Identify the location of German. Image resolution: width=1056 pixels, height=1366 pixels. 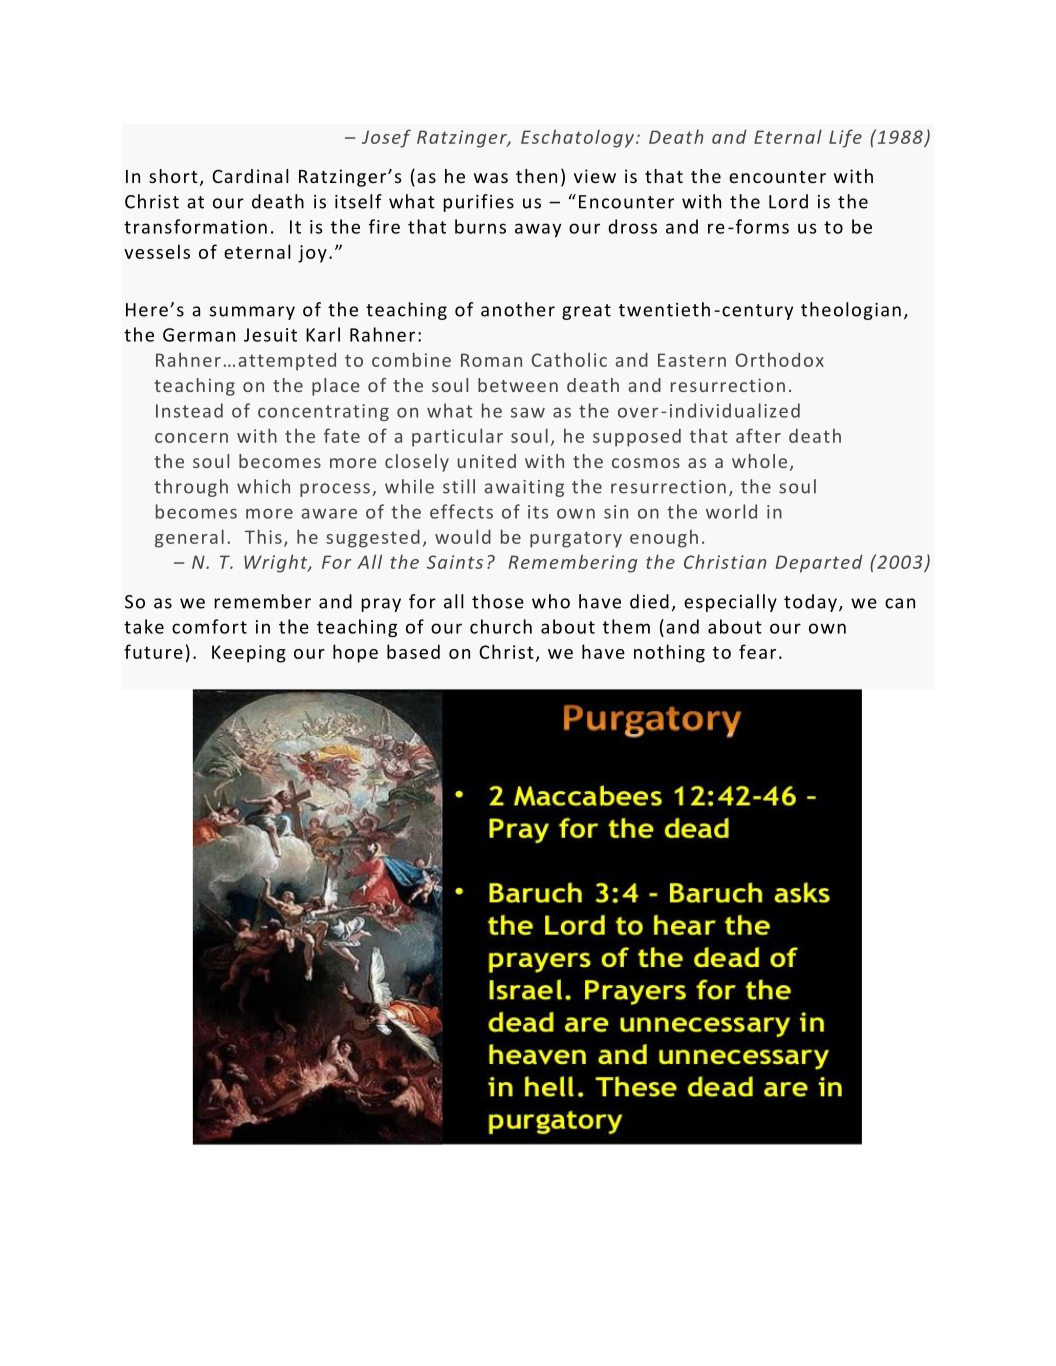
(199, 335).
